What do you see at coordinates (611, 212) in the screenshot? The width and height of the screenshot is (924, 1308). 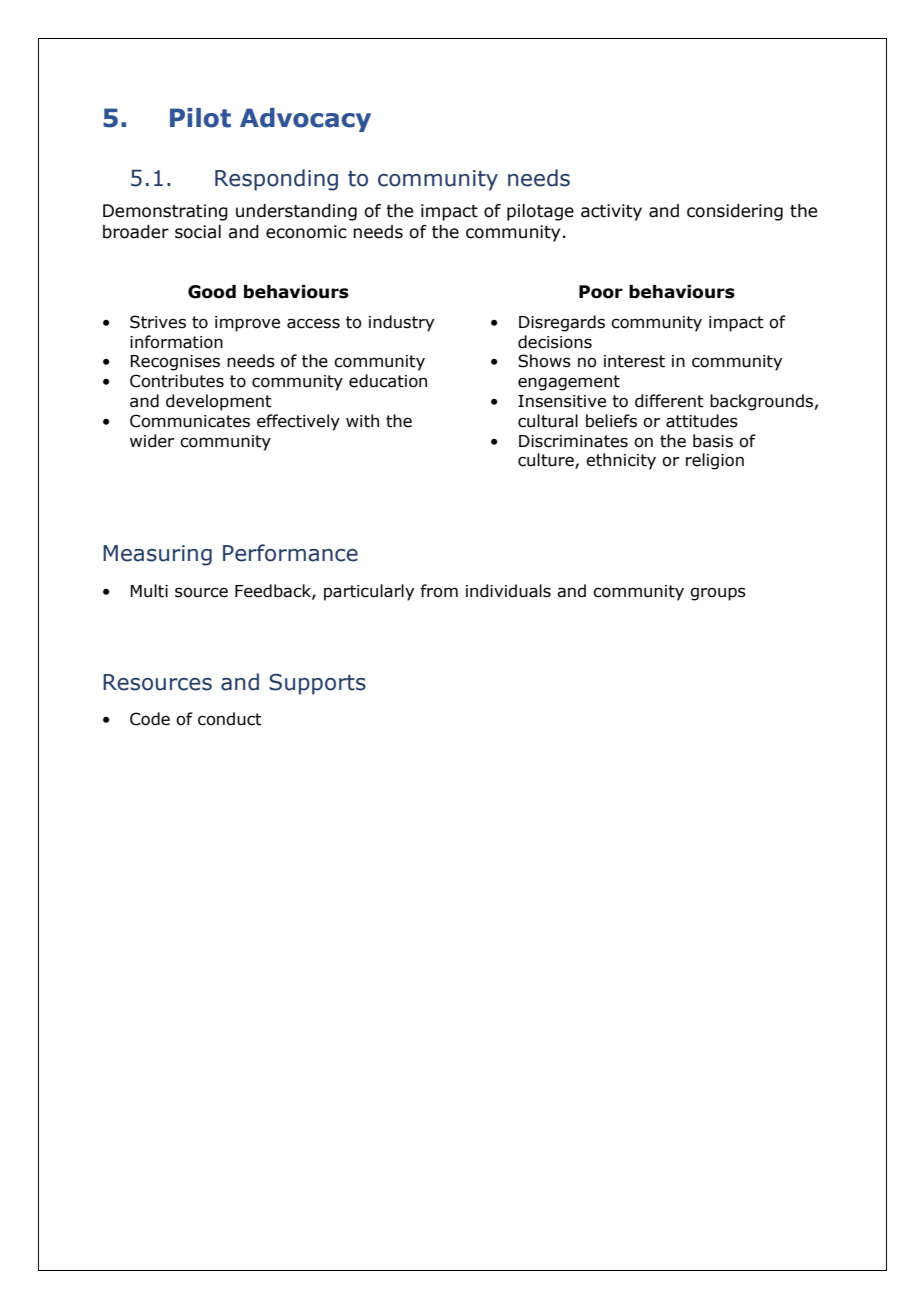 I see `activity` at bounding box center [611, 212].
